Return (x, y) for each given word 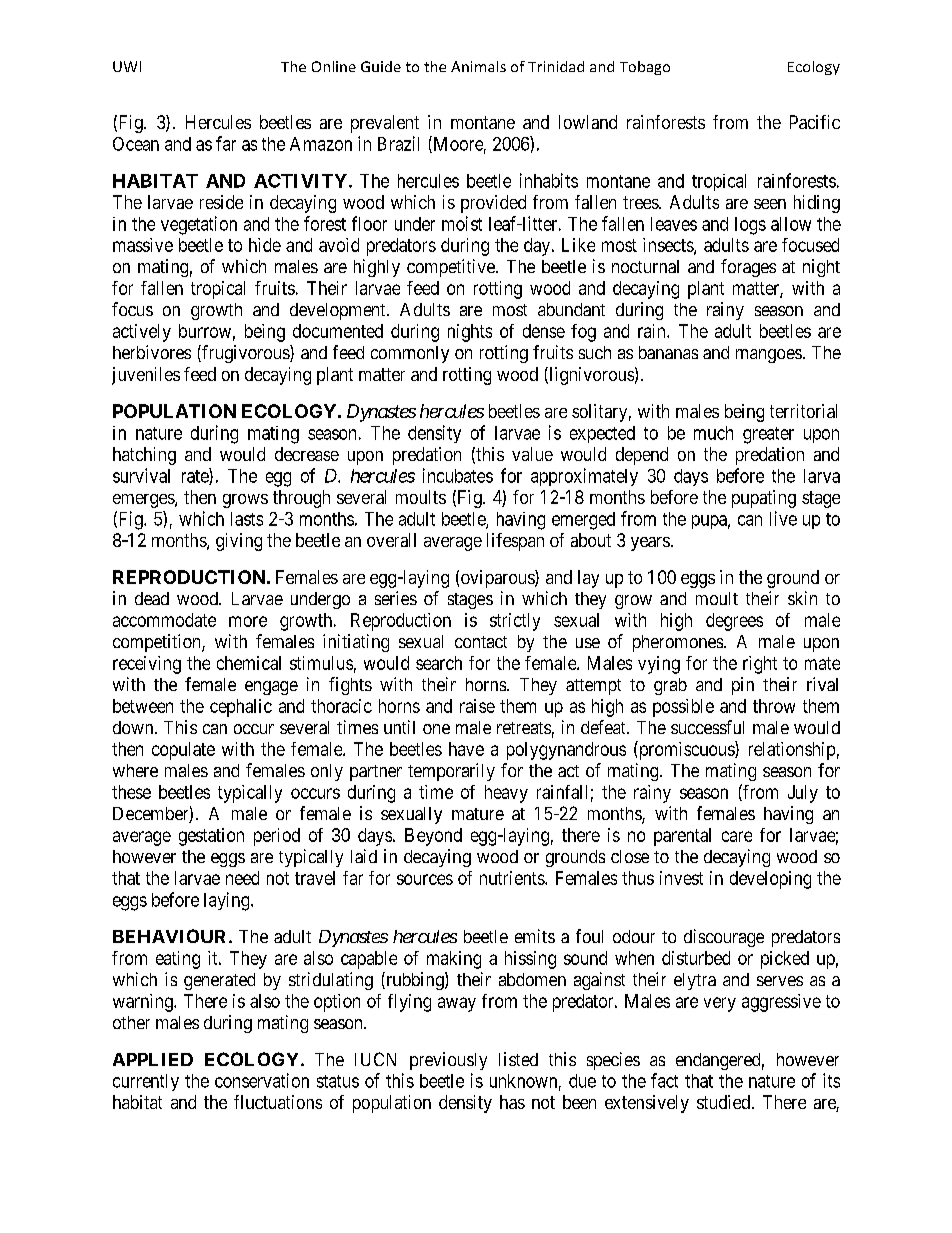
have (466, 749)
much (713, 433)
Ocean (136, 144)
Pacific (815, 122)
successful (707, 727)
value (532, 454)
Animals (478, 66)
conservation (262, 1080)
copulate (183, 751)
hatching (144, 456)
